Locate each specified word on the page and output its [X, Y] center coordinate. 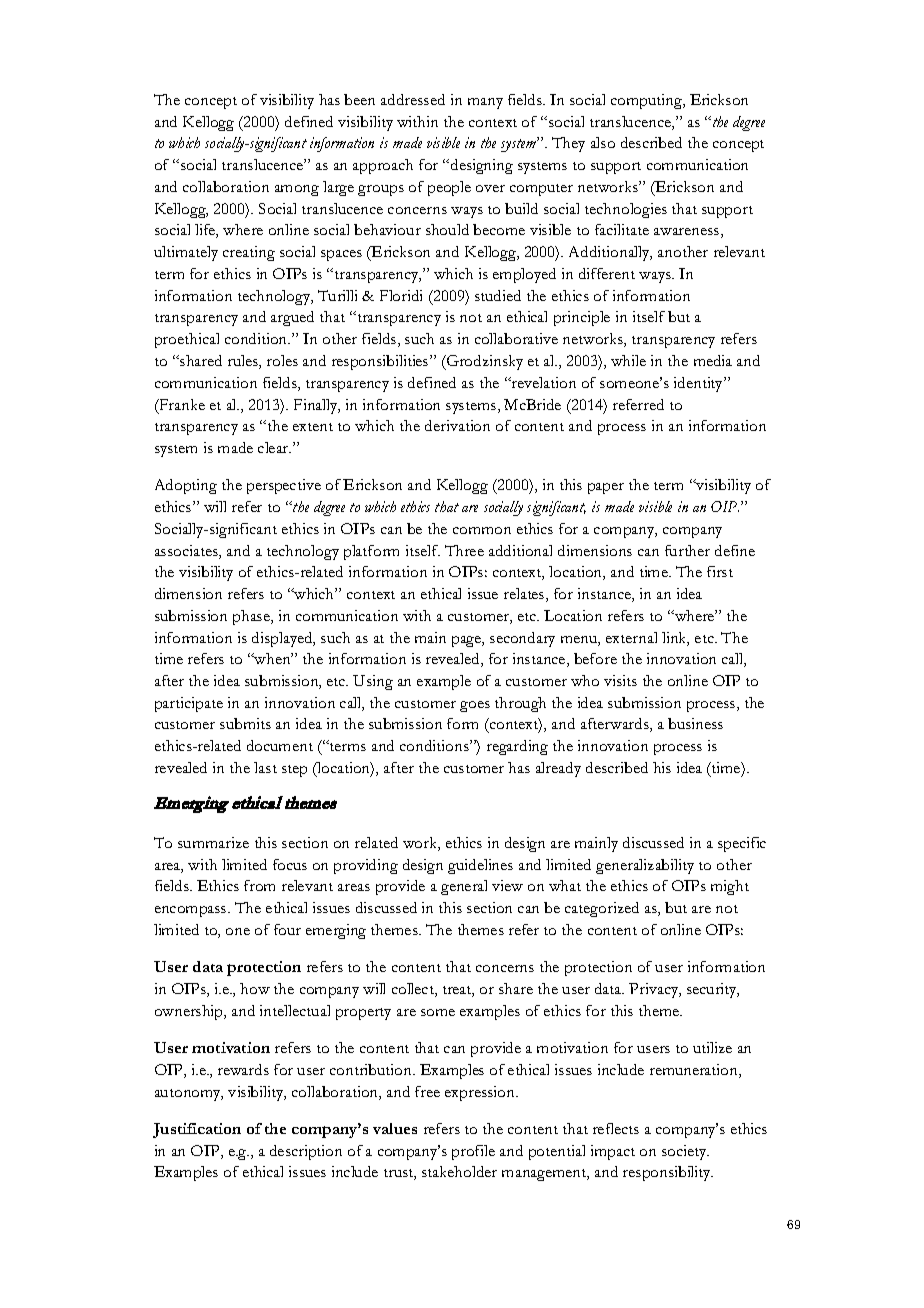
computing [648, 101]
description [306, 1152]
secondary [522, 639]
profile [473, 1152]
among [297, 190]
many [485, 103]
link [675, 639]
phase [253, 617]
